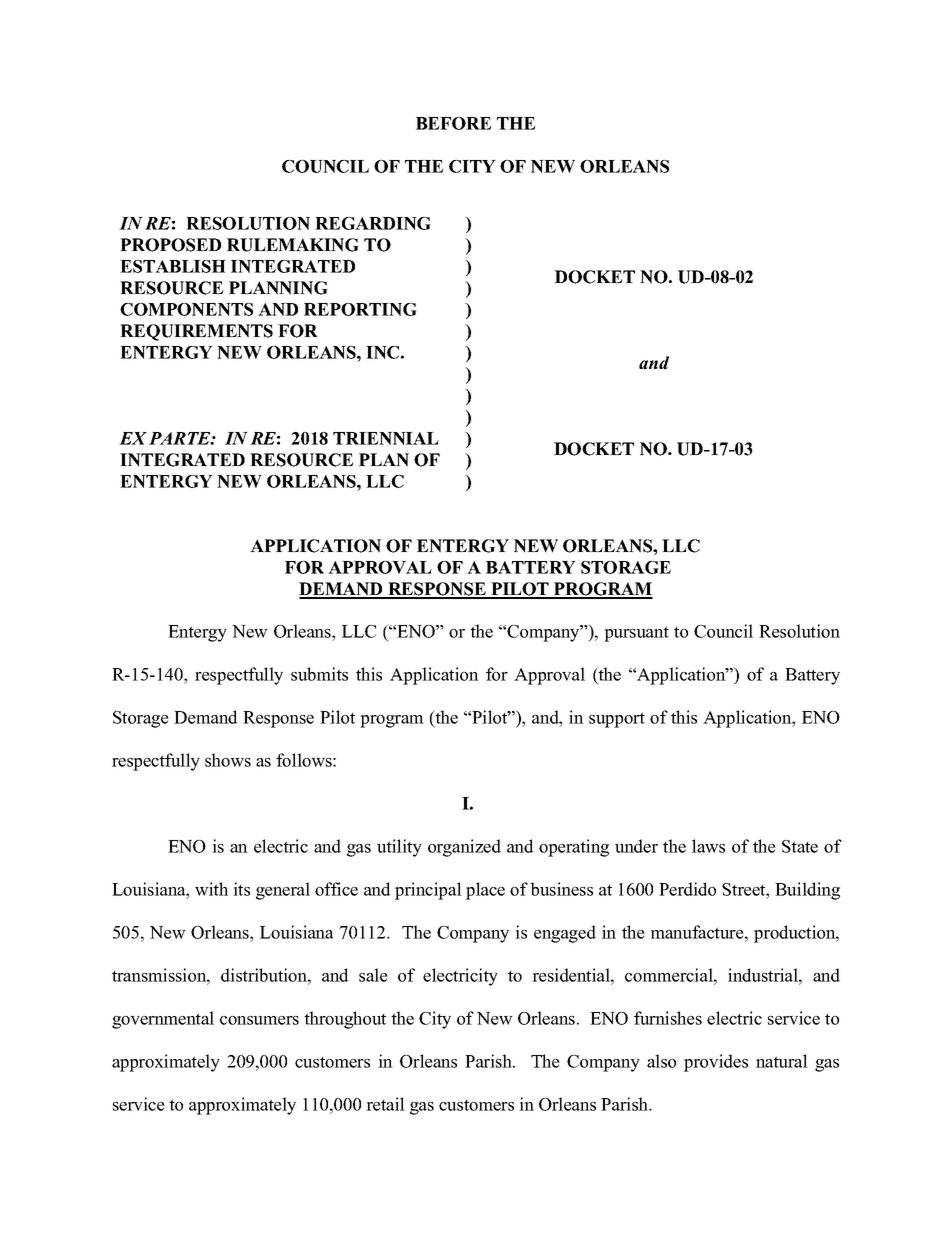 The height and width of the screenshot is (1233, 952). Describe the element at coordinates (453, 123) in the screenshot. I see `BEFORE` at that location.
